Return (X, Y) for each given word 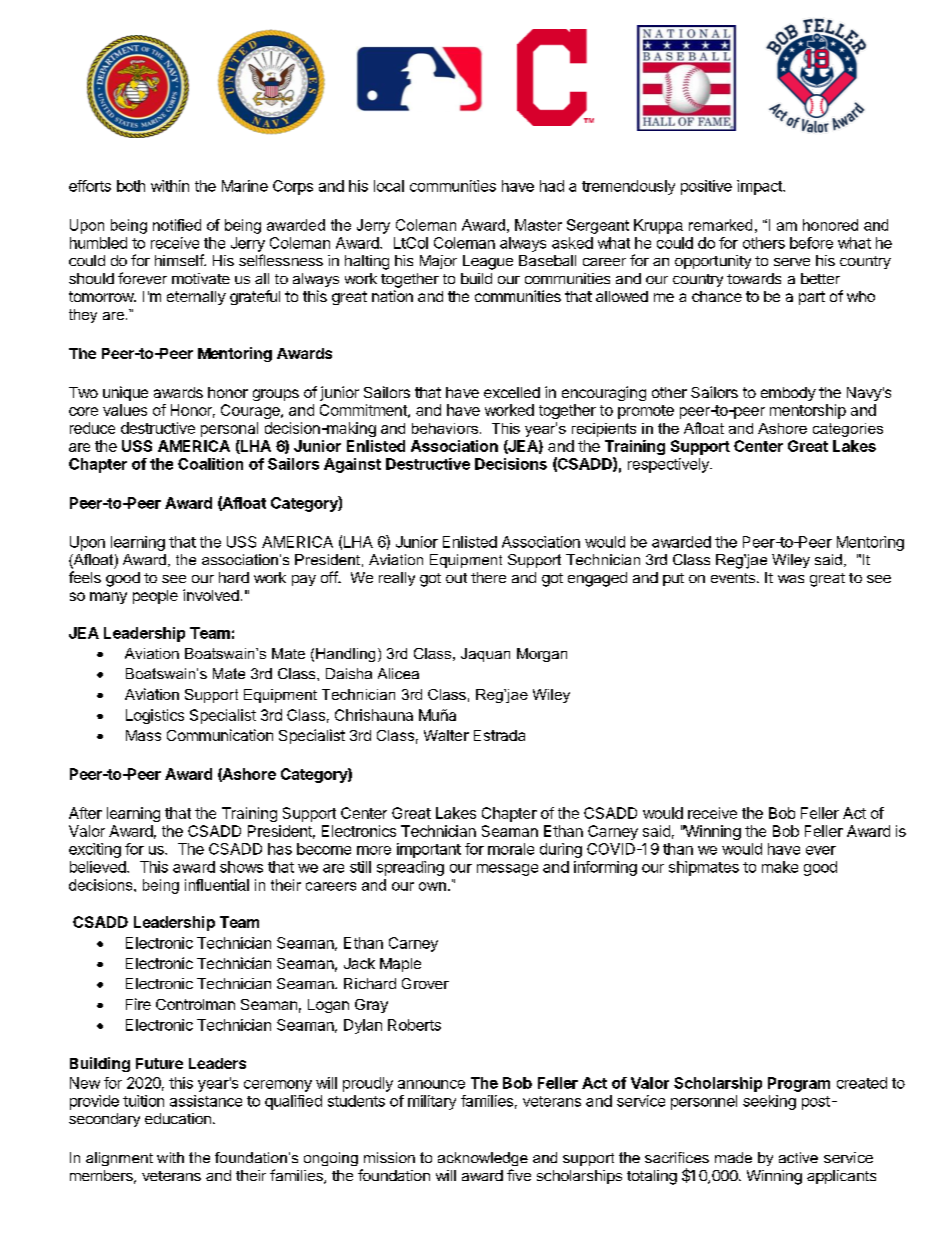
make (780, 867)
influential (217, 885)
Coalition (210, 464)
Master (538, 225)
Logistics (155, 716)
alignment (119, 1159)
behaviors (445, 428)
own (432, 886)
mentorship (808, 411)
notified (177, 225)
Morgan (542, 655)
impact (760, 187)
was (791, 579)
